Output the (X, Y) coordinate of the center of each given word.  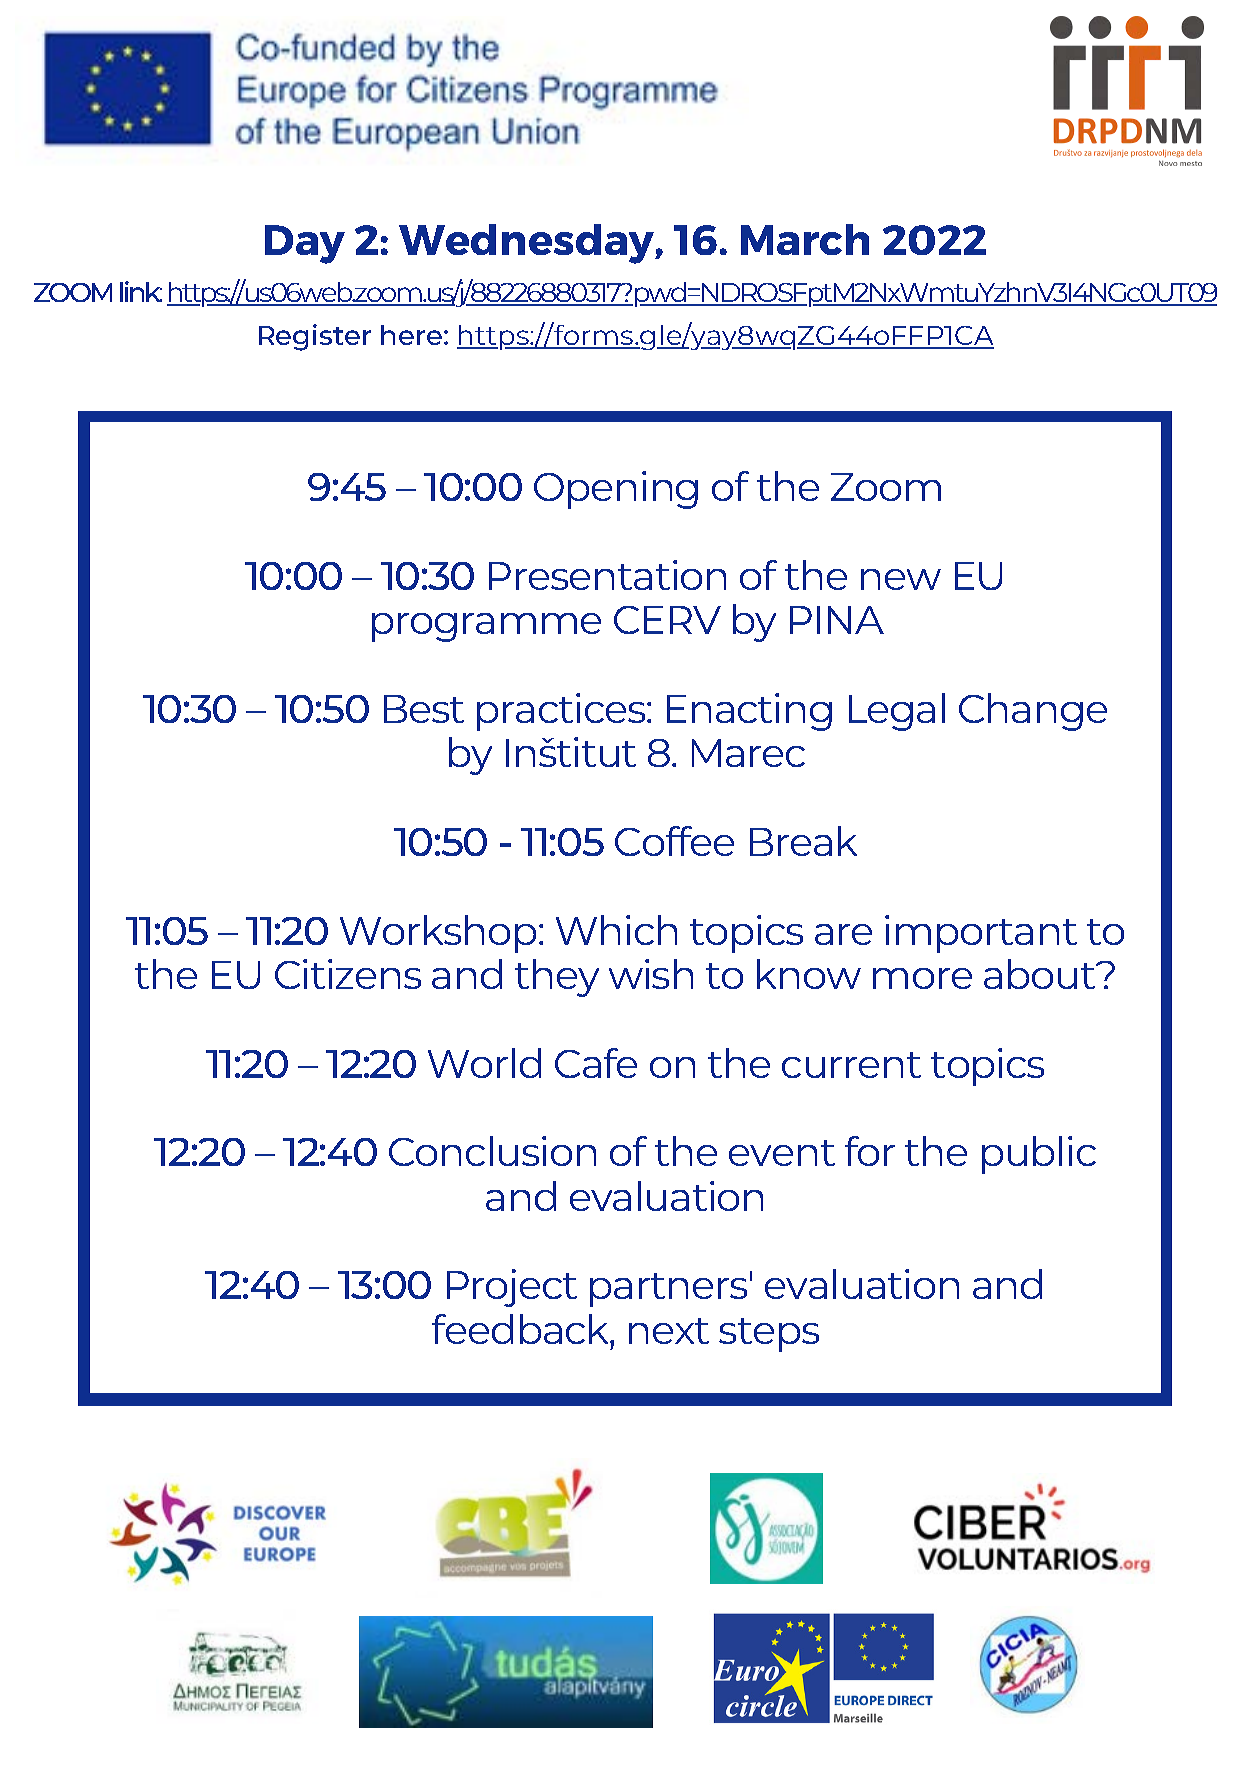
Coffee (674, 841)
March (805, 239)
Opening (616, 490)
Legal (897, 712)
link (141, 291)
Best (424, 709)
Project (512, 1288)
